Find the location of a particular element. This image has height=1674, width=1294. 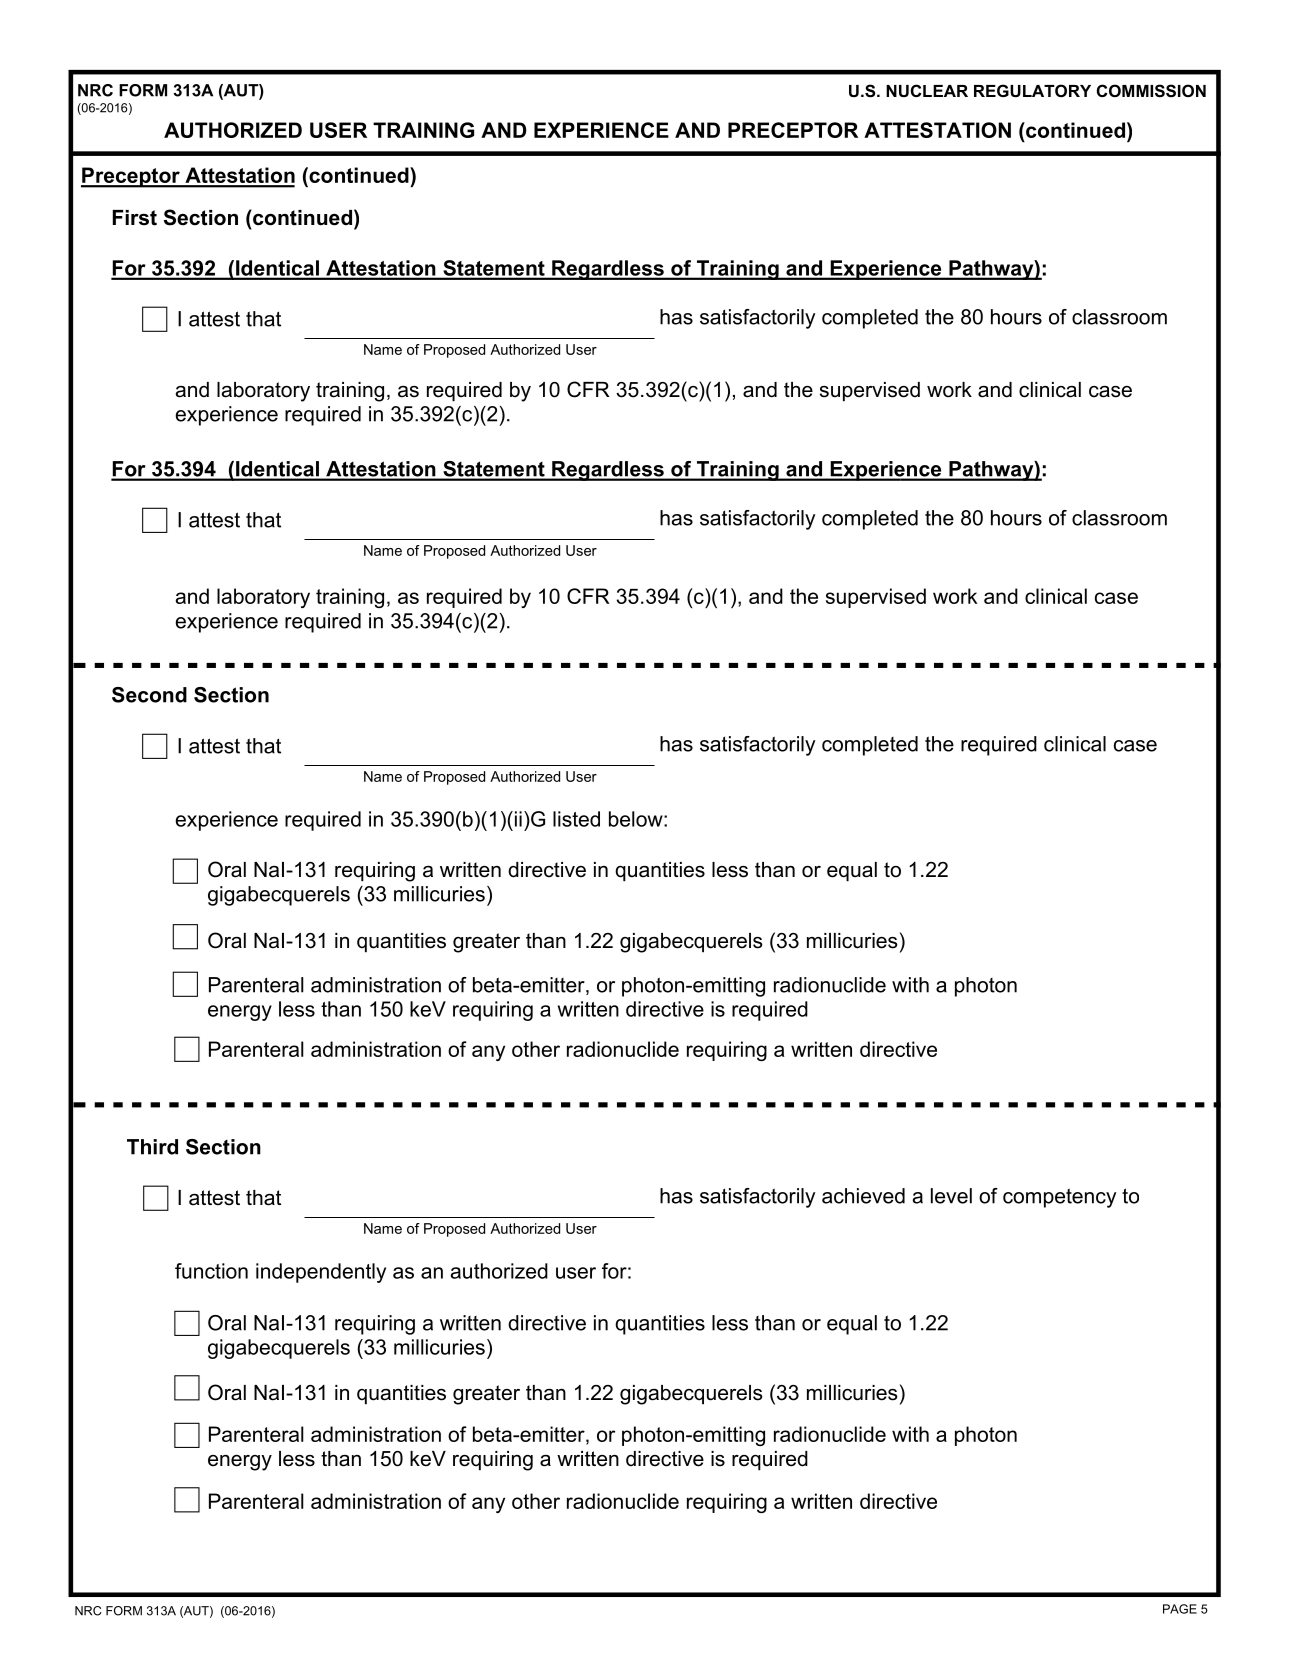

PAGE is located at coordinates (1180, 1609).
